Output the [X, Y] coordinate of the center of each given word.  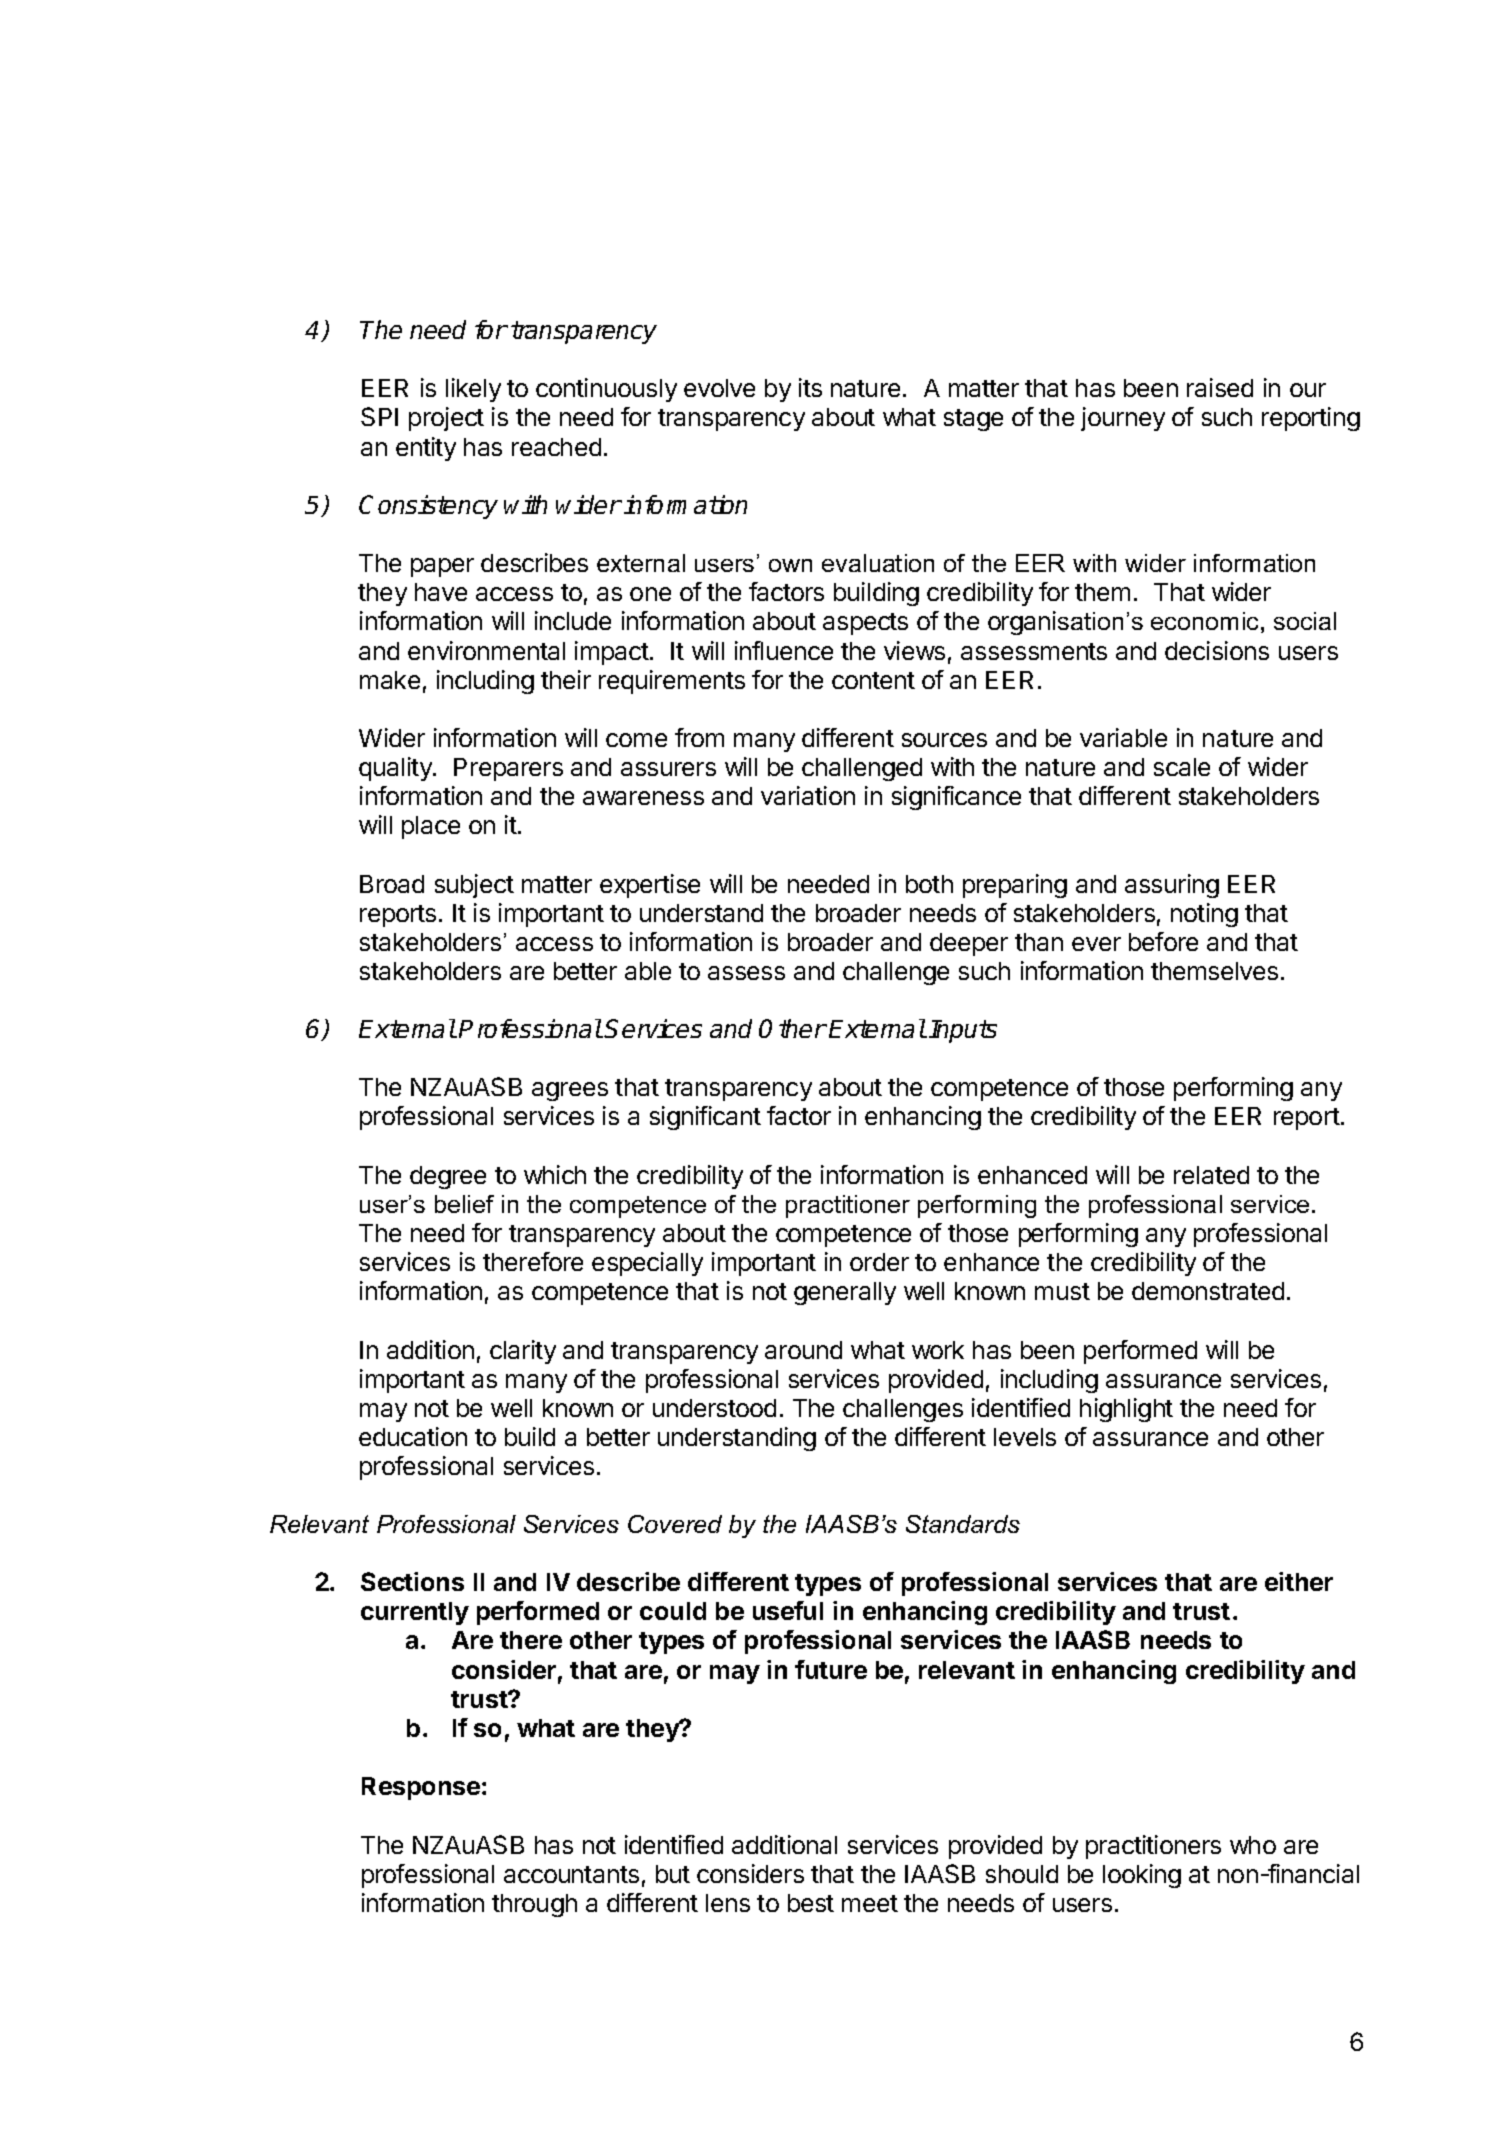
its [810, 387]
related [1211, 1175]
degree [448, 1177]
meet [870, 1903]
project [446, 419]
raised [1220, 387]
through [534, 1905]
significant [705, 1118]
